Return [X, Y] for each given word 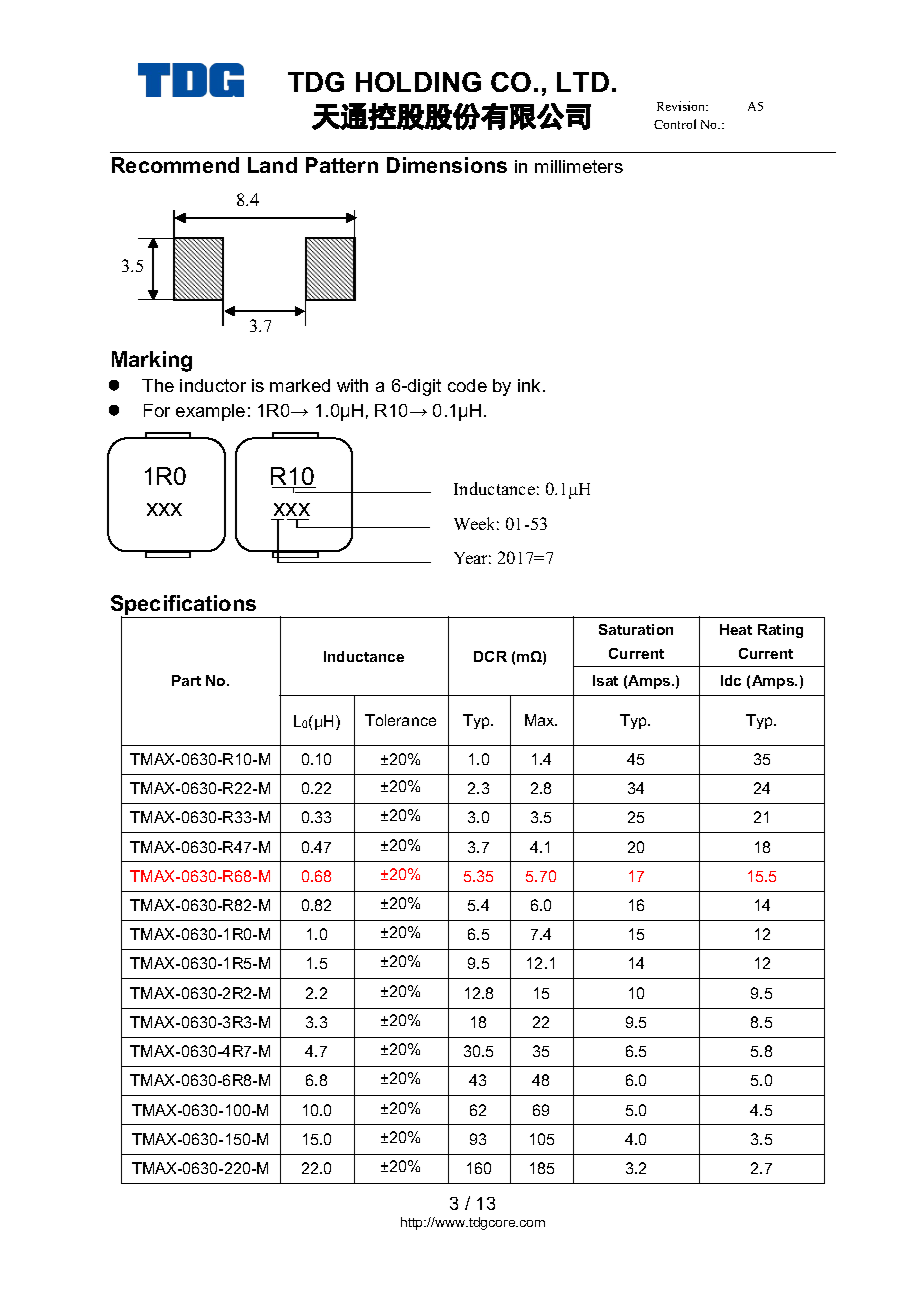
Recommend [175, 165]
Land [272, 165]
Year [472, 558]
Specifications [185, 607]
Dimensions [447, 165]
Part [186, 680]
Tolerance [400, 720]
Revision [682, 106]
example [210, 412]
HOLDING [418, 82]
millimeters [579, 166]
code [467, 385]
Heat [736, 629]
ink [529, 385]
